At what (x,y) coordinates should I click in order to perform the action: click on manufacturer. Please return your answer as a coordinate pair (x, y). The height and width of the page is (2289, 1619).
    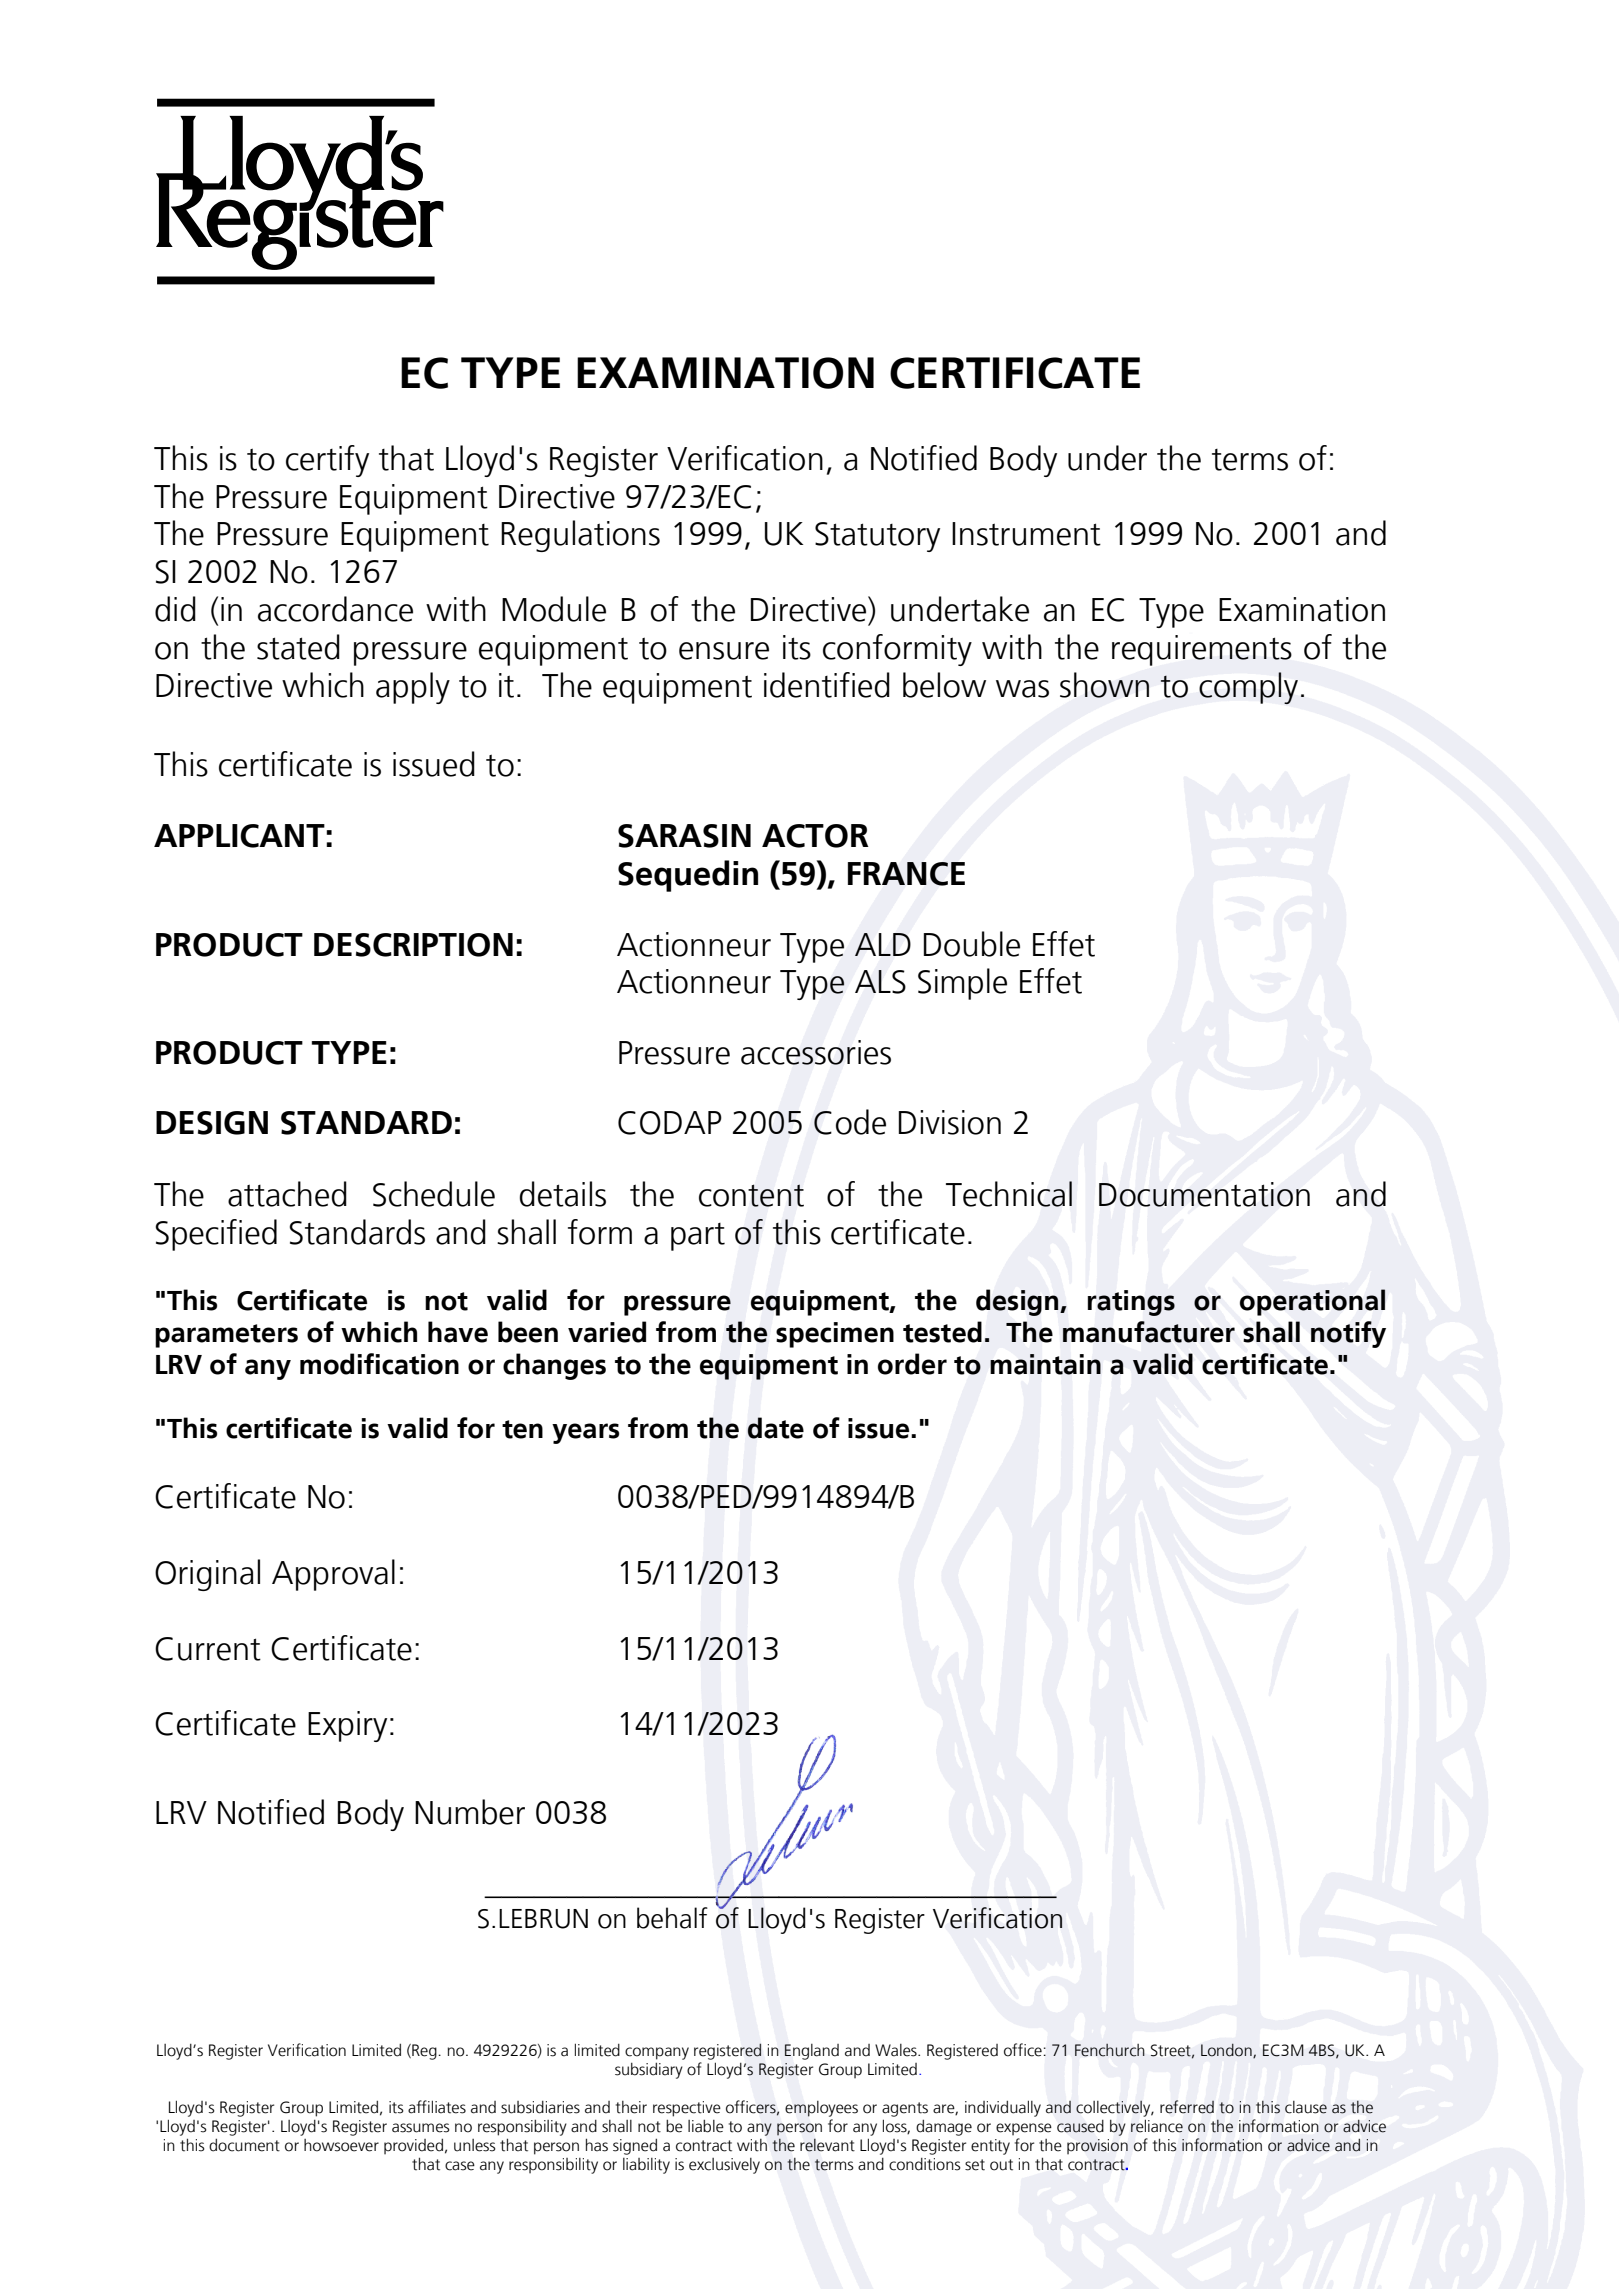
    Looking at the image, I should click on (1149, 1332).
